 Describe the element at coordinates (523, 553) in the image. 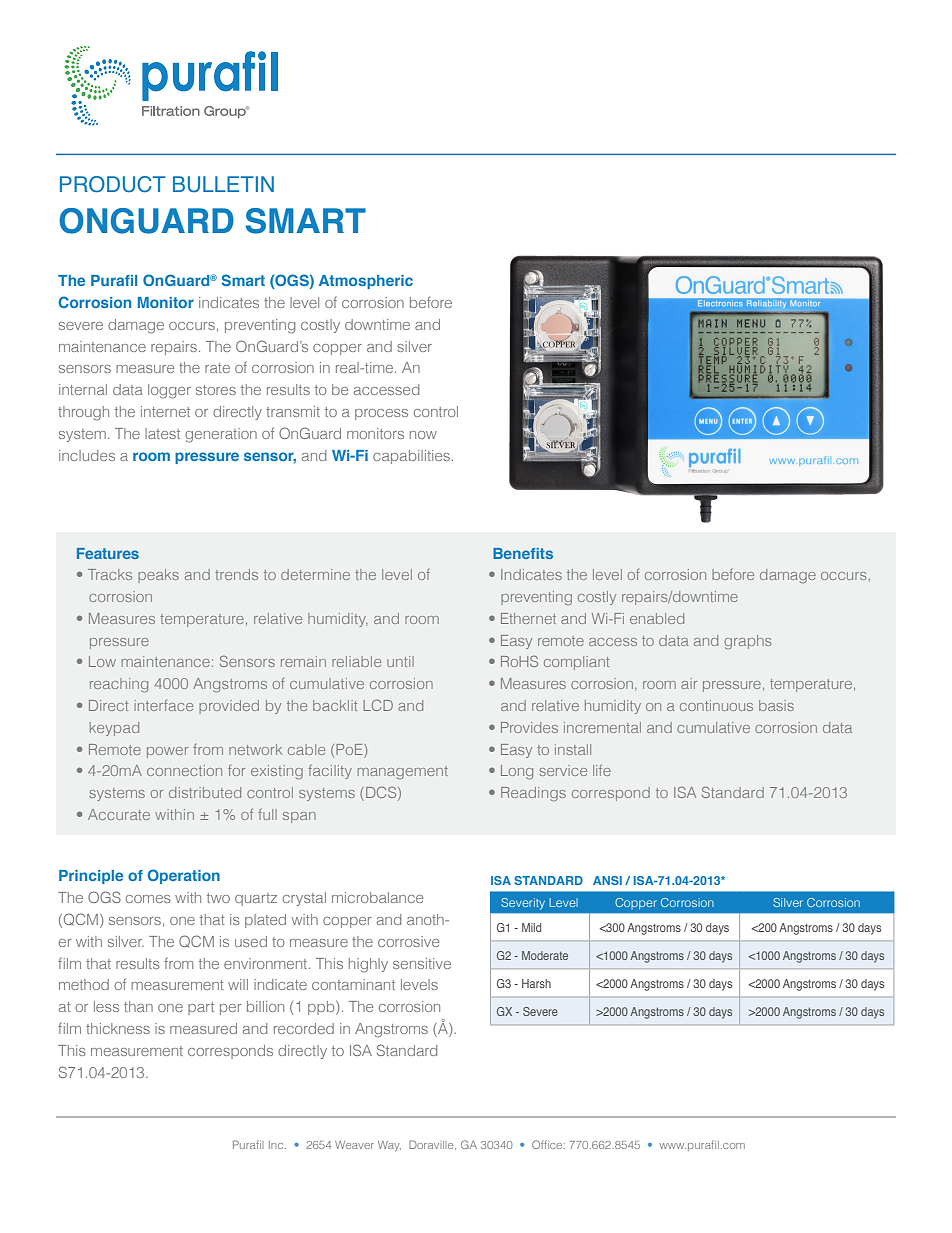

I see `Benefits` at that location.
